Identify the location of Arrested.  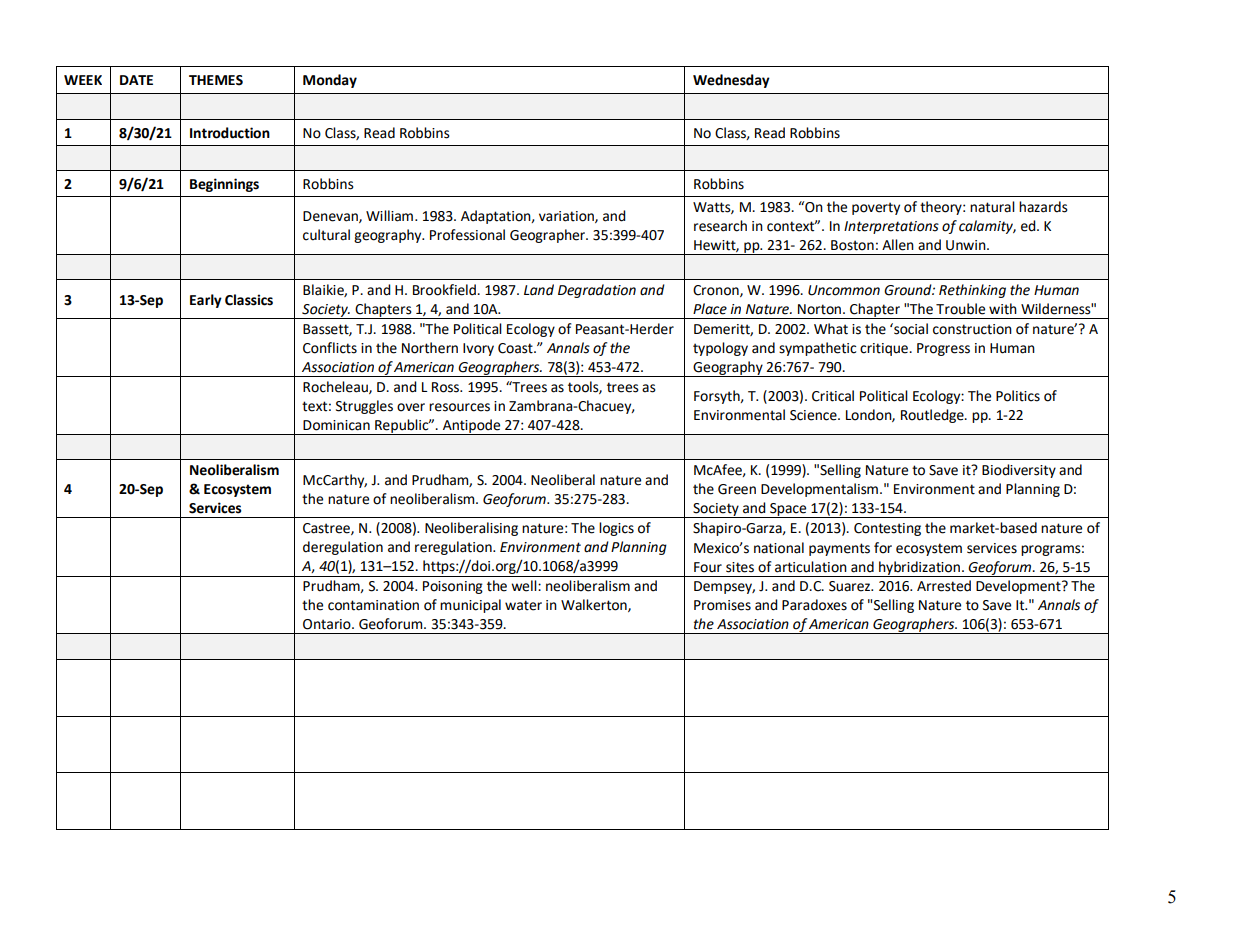
(944, 586).
